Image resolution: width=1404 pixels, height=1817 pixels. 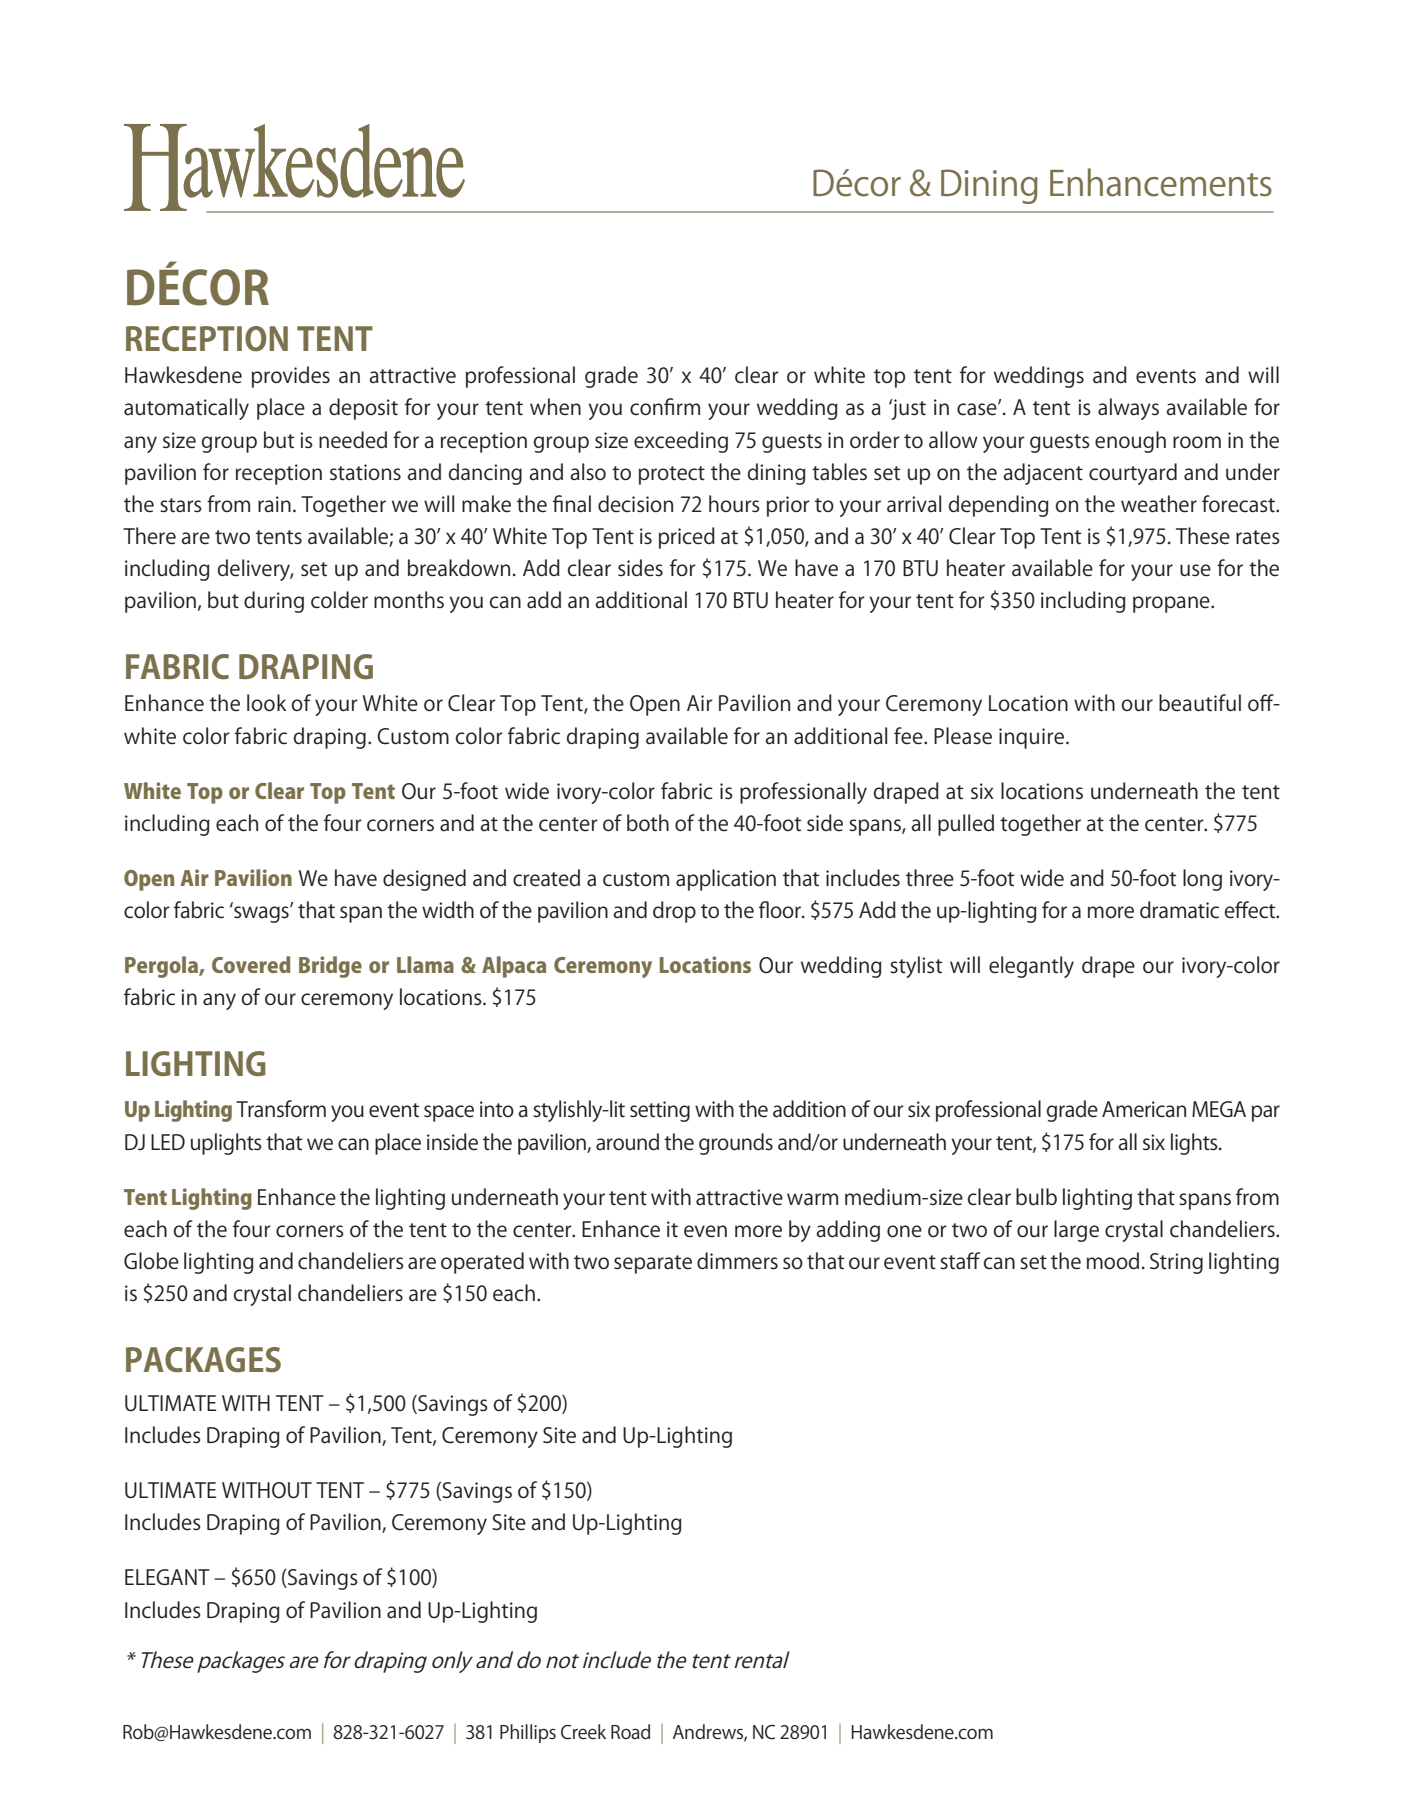 I want to click on Road, so click(x=630, y=1731).
